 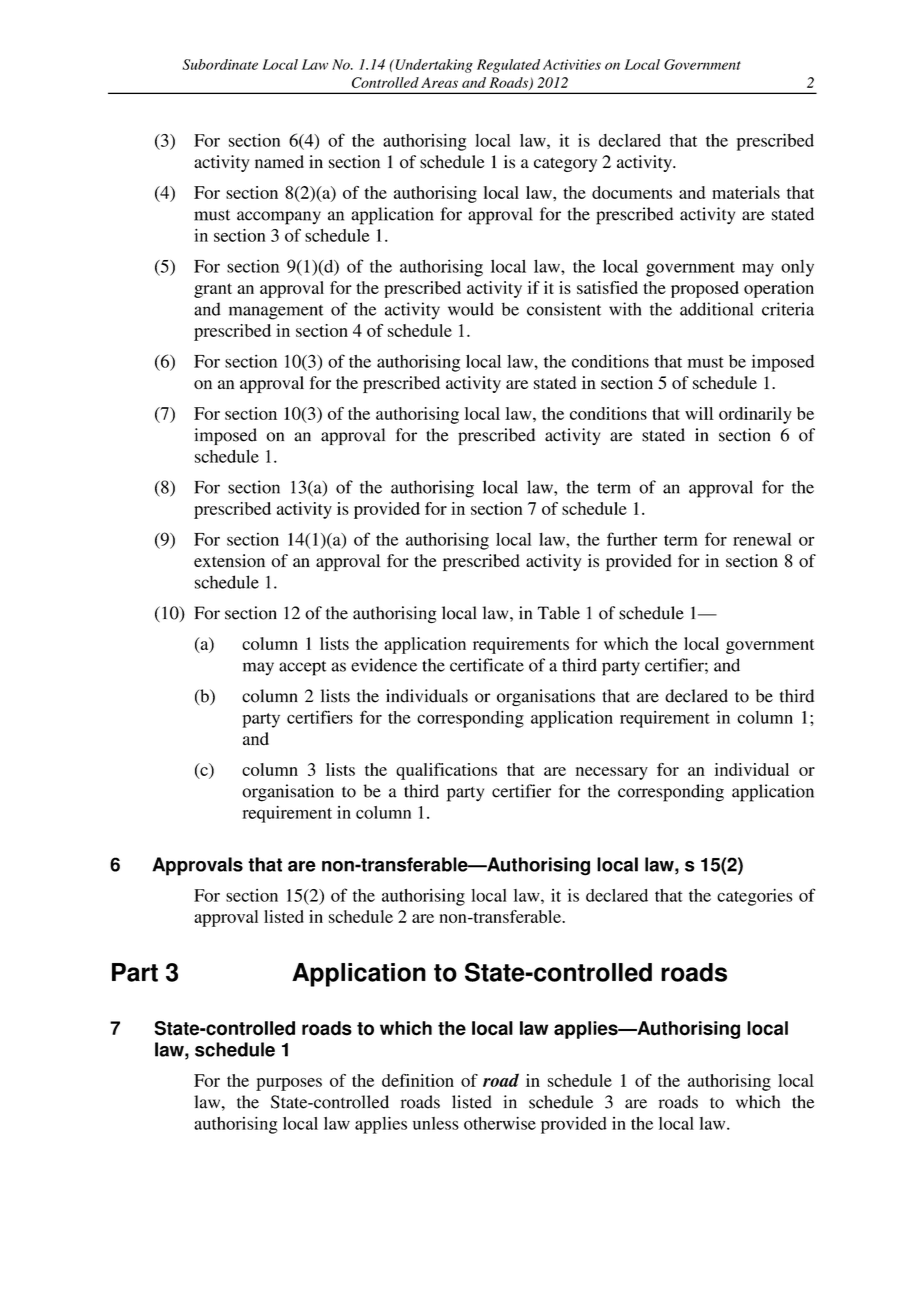 What do you see at coordinates (612, 773) in the page?
I see `necessary` at bounding box center [612, 773].
